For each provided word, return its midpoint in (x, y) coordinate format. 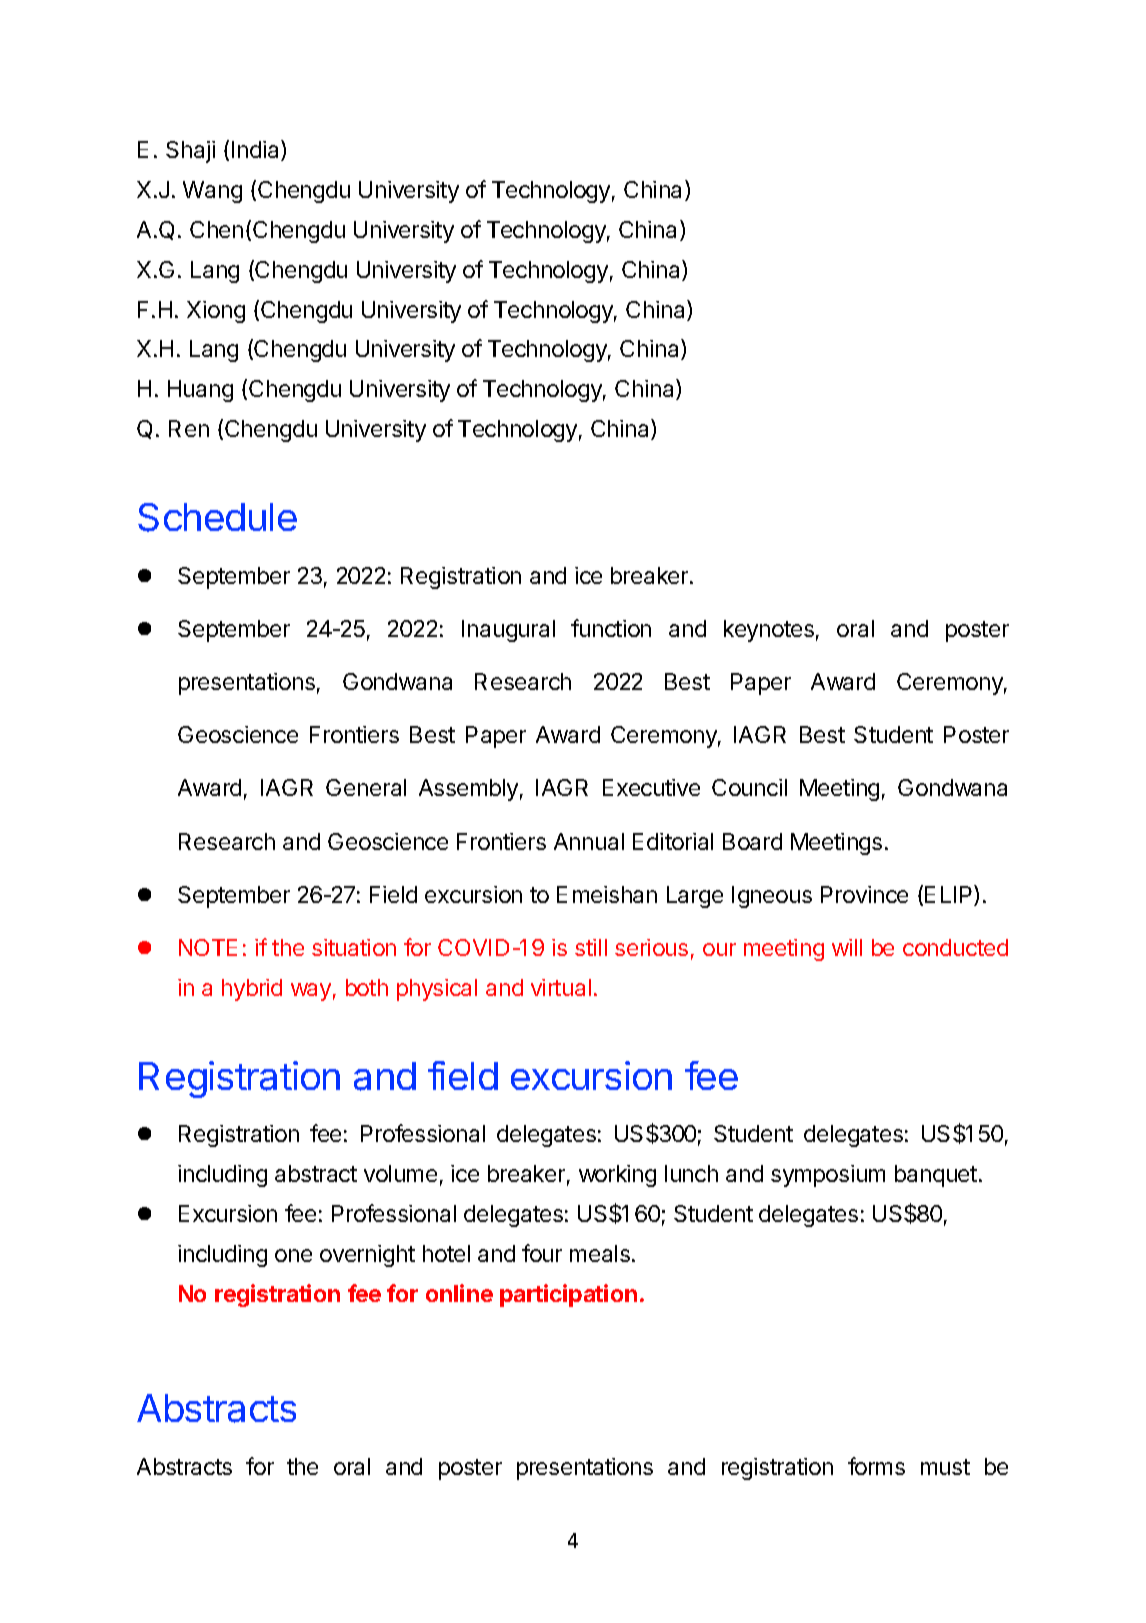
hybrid (252, 990)
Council (749, 787)
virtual (561, 987)
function (611, 628)
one (293, 1255)
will (847, 947)
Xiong (216, 312)
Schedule (217, 517)
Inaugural (508, 631)
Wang (212, 192)
